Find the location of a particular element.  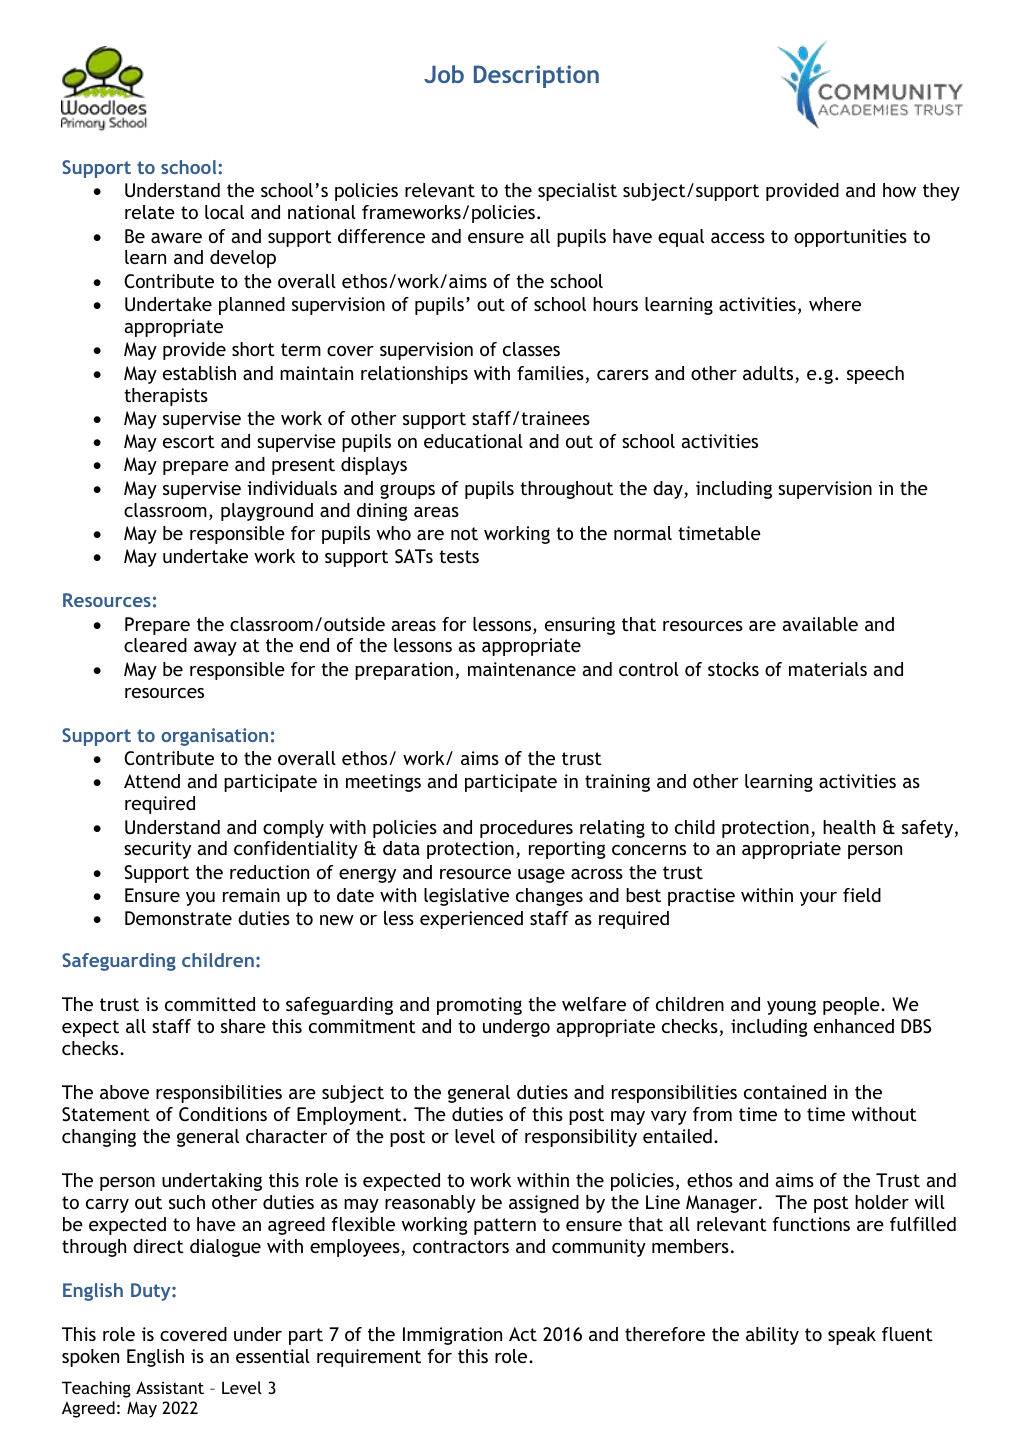

Description is located at coordinates (536, 76).
